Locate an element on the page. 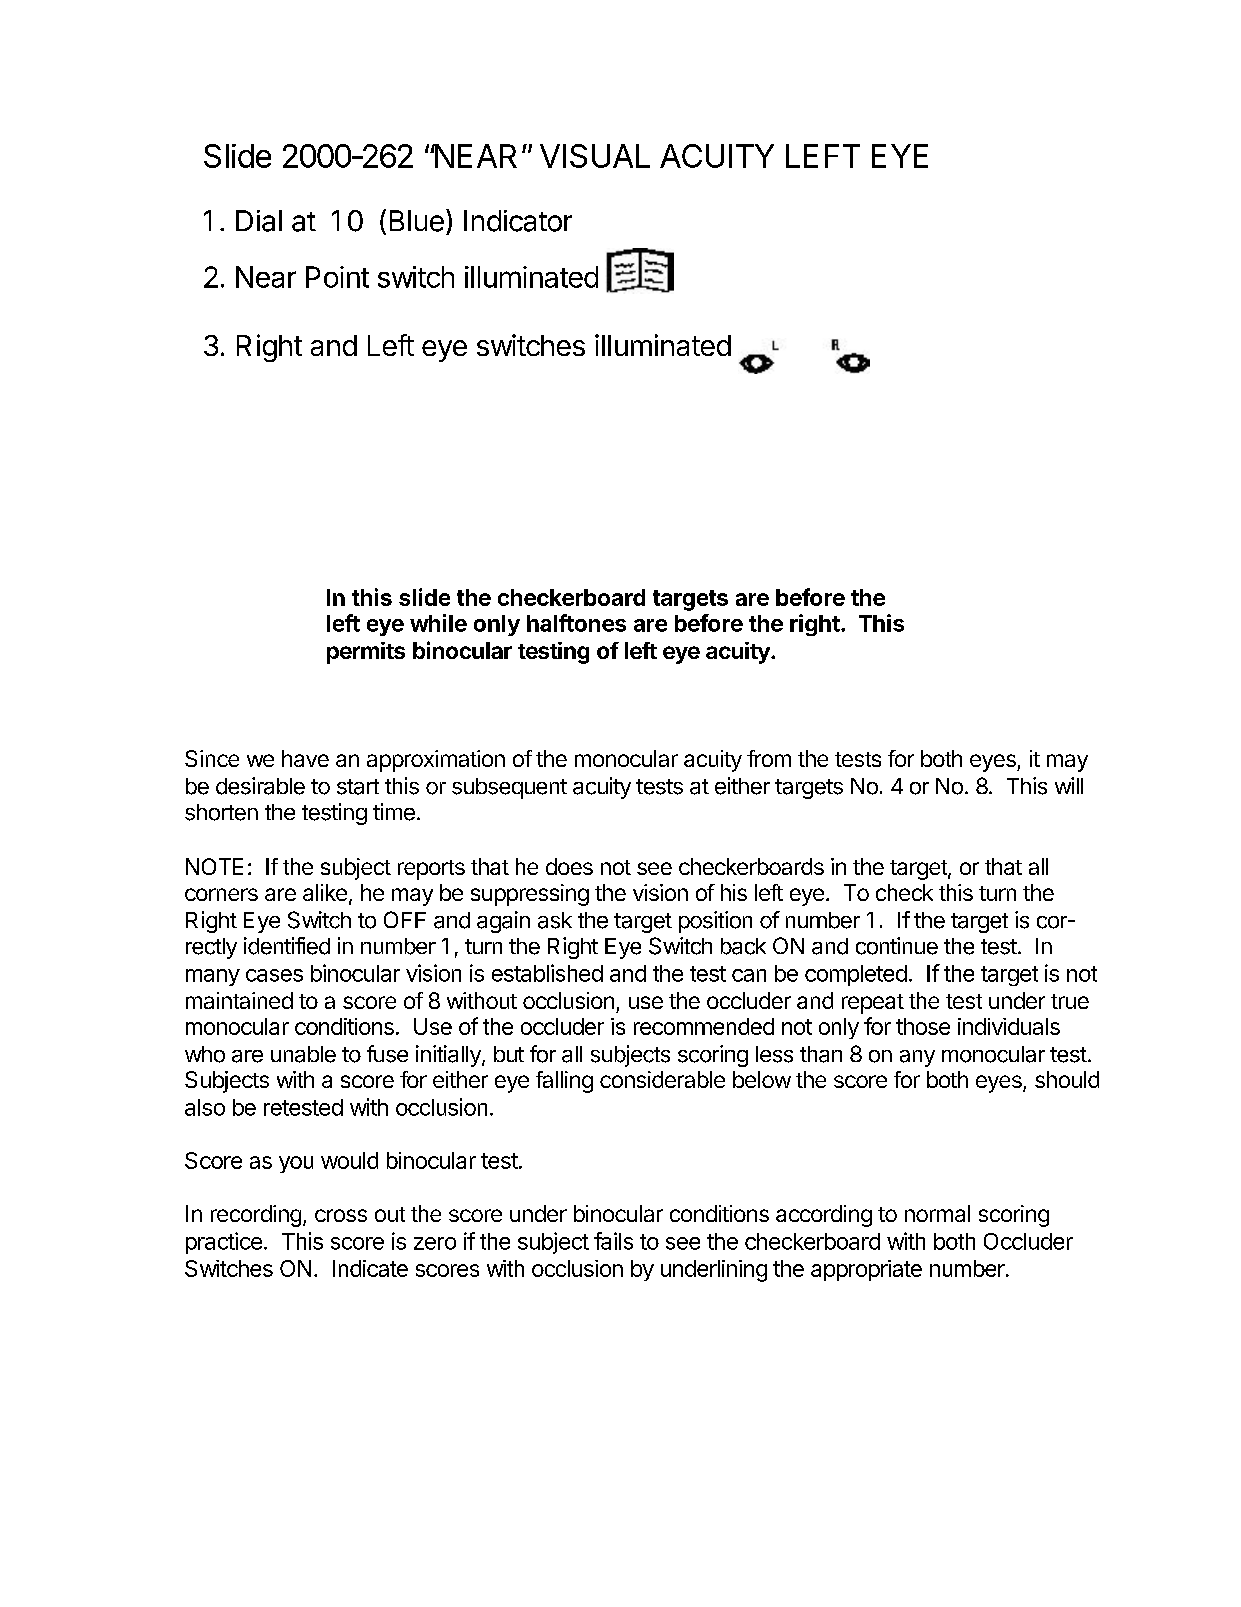  Dial is located at coordinates (259, 221).
